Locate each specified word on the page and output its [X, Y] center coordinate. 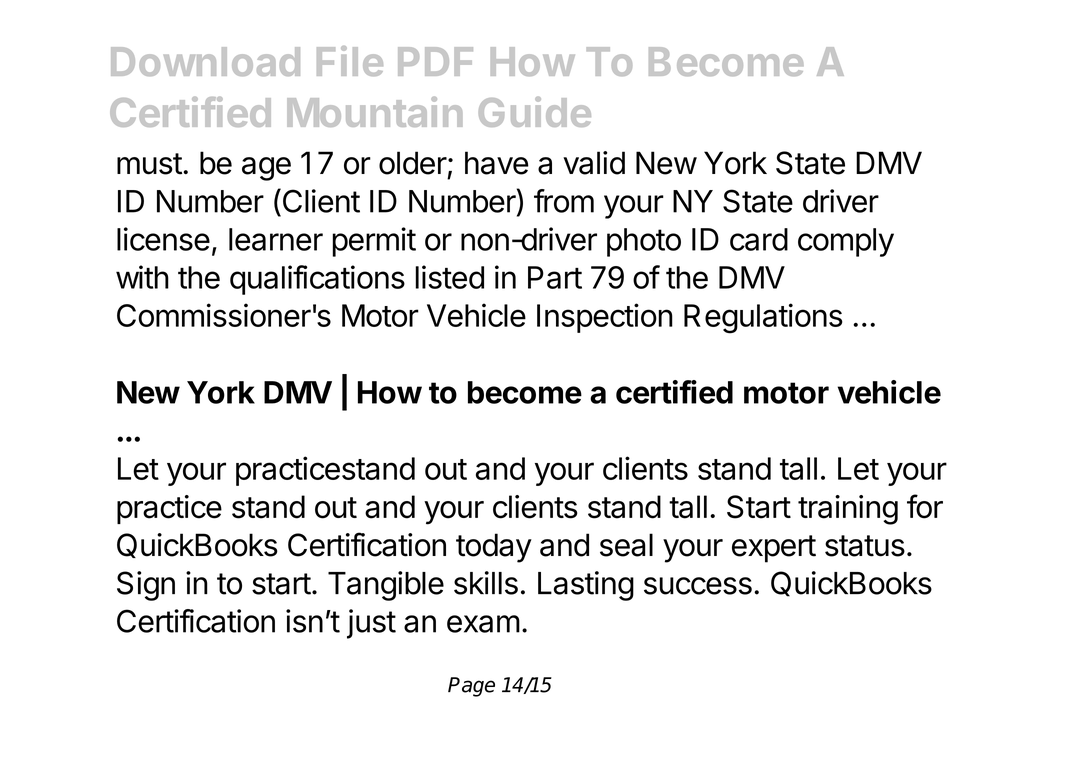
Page [471, 687]
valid [594, 163]
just [371, 624]
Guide [535, 112]
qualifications [317, 280]
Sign [146, 586]
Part [555, 277]
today [494, 548]
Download [205, 61]
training [848, 510]
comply [846, 242]
